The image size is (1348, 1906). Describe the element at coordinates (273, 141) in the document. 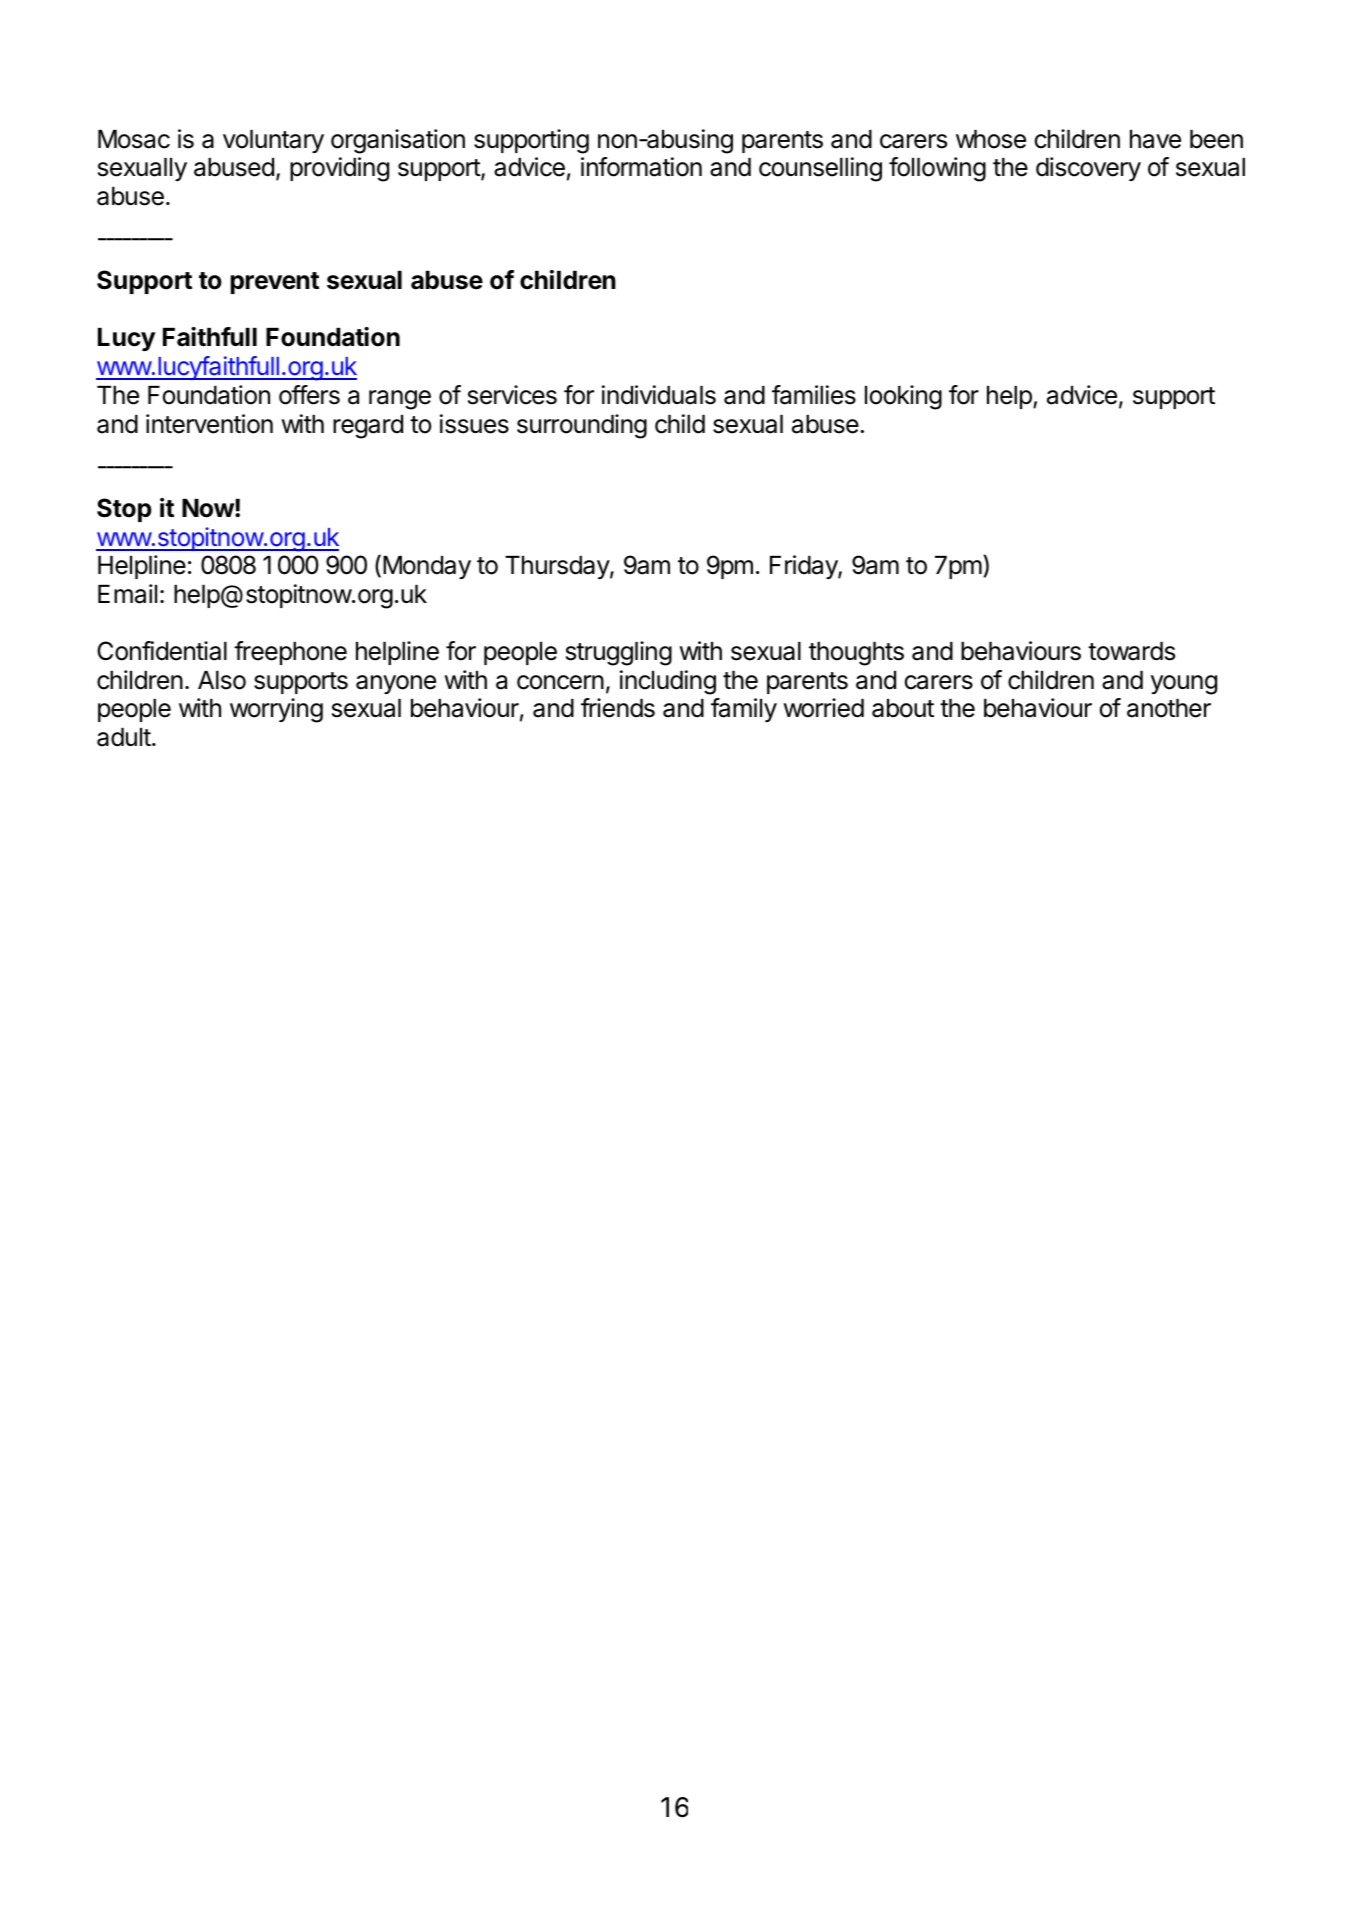

I see `voluntary` at that location.
